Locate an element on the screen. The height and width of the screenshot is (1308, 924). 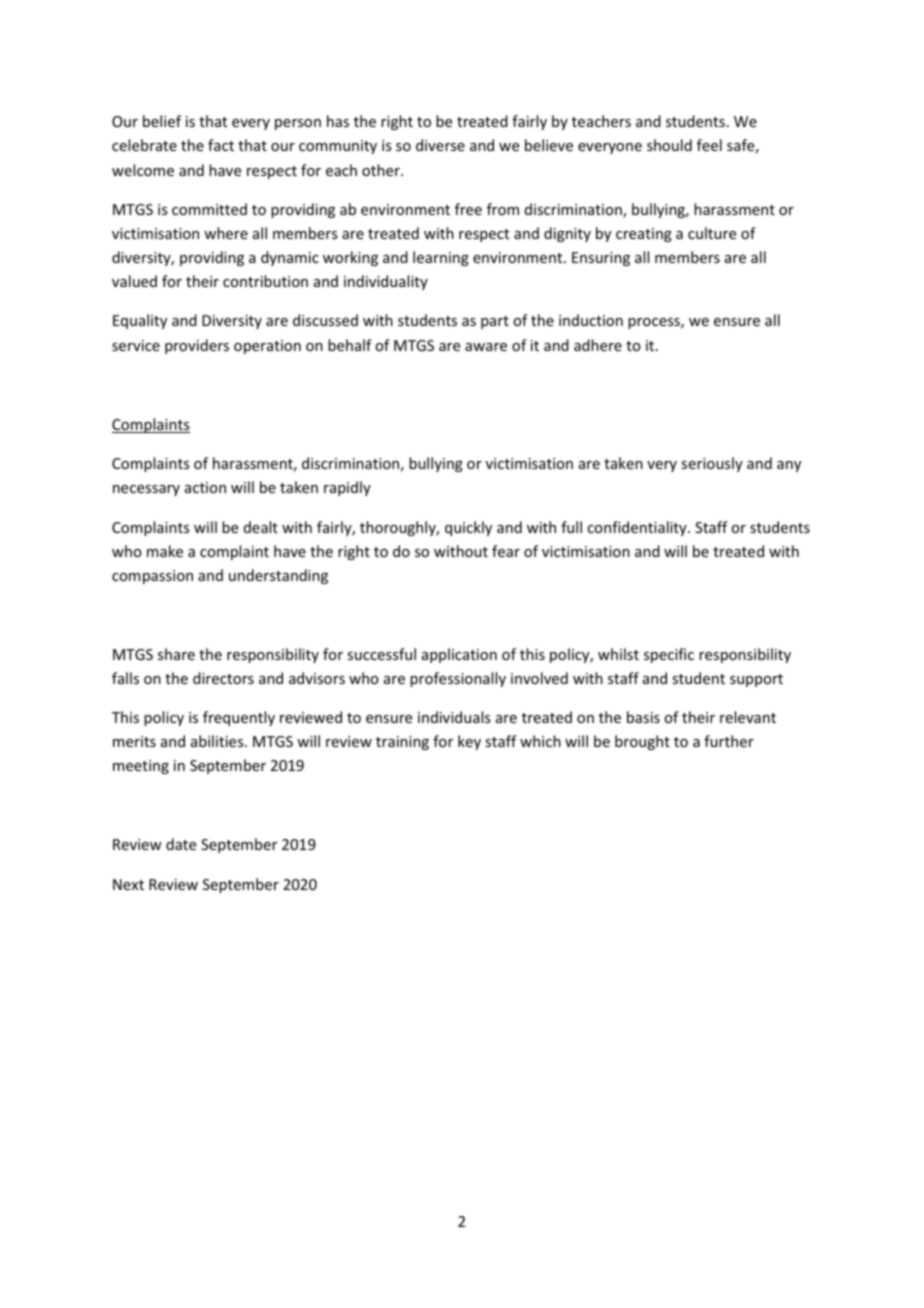
support is located at coordinates (756, 680).
